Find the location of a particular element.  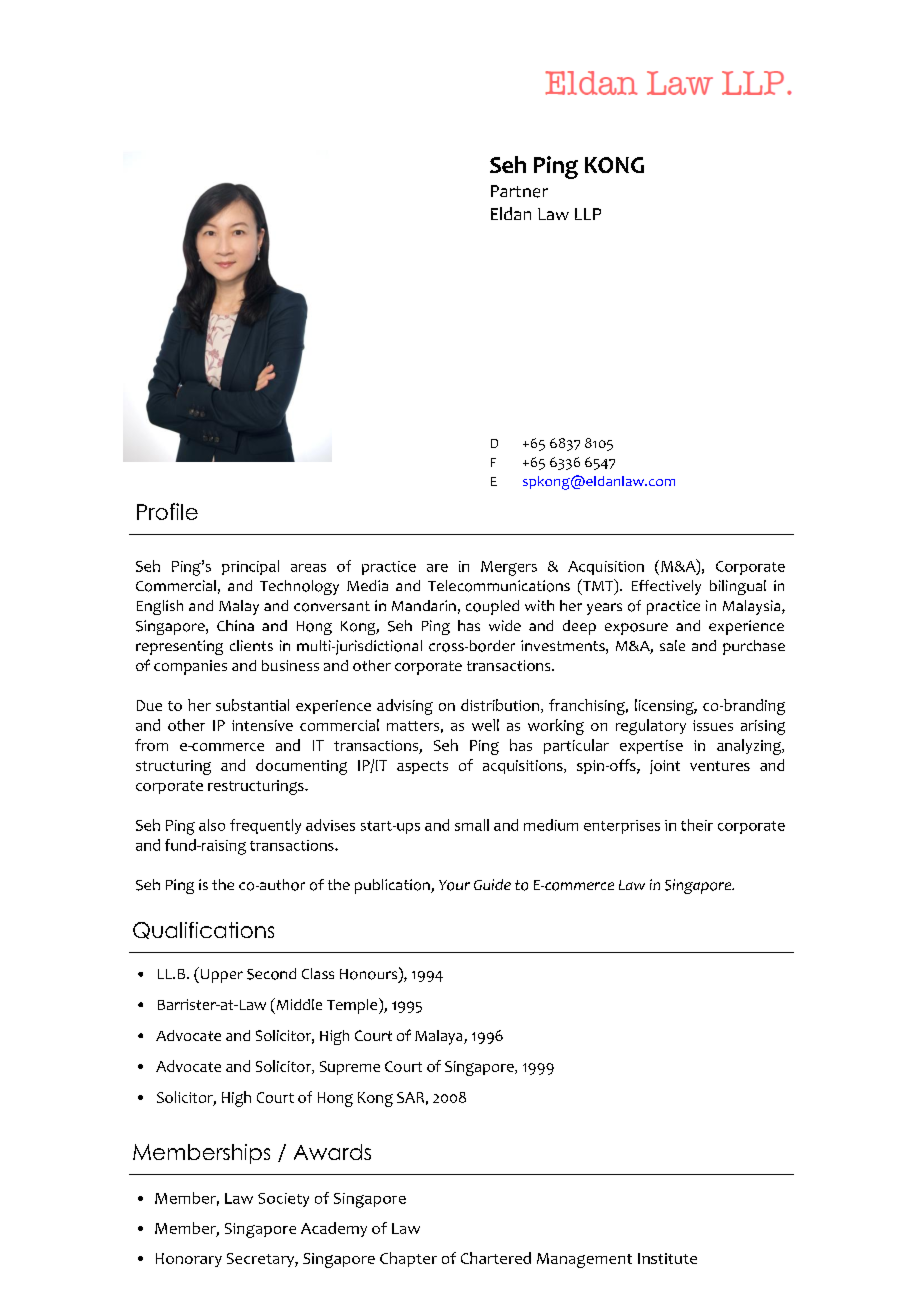

Partner is located at coordinates (519, 191).
